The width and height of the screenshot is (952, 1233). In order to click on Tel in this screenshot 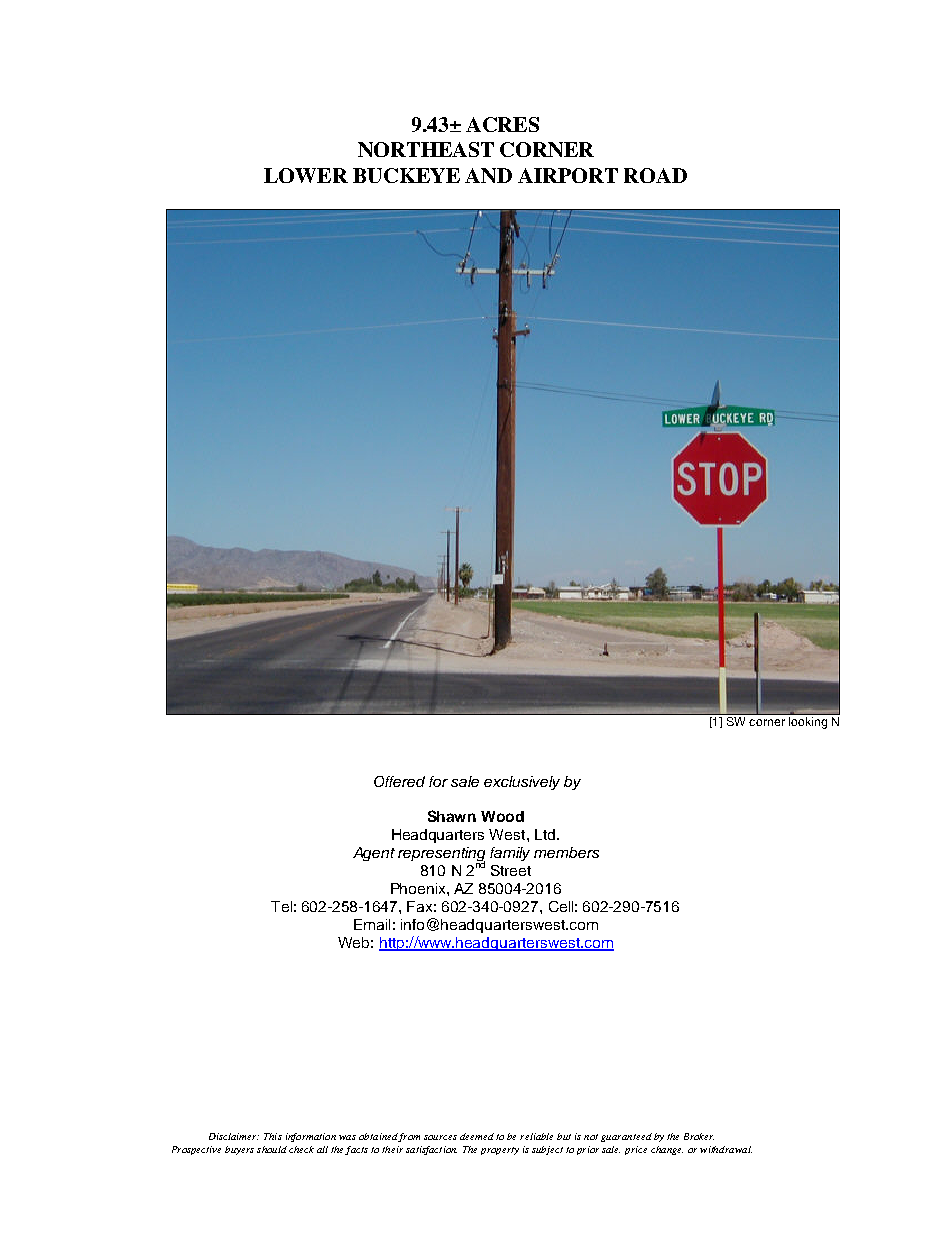, I will do `click(281, 906)`.
